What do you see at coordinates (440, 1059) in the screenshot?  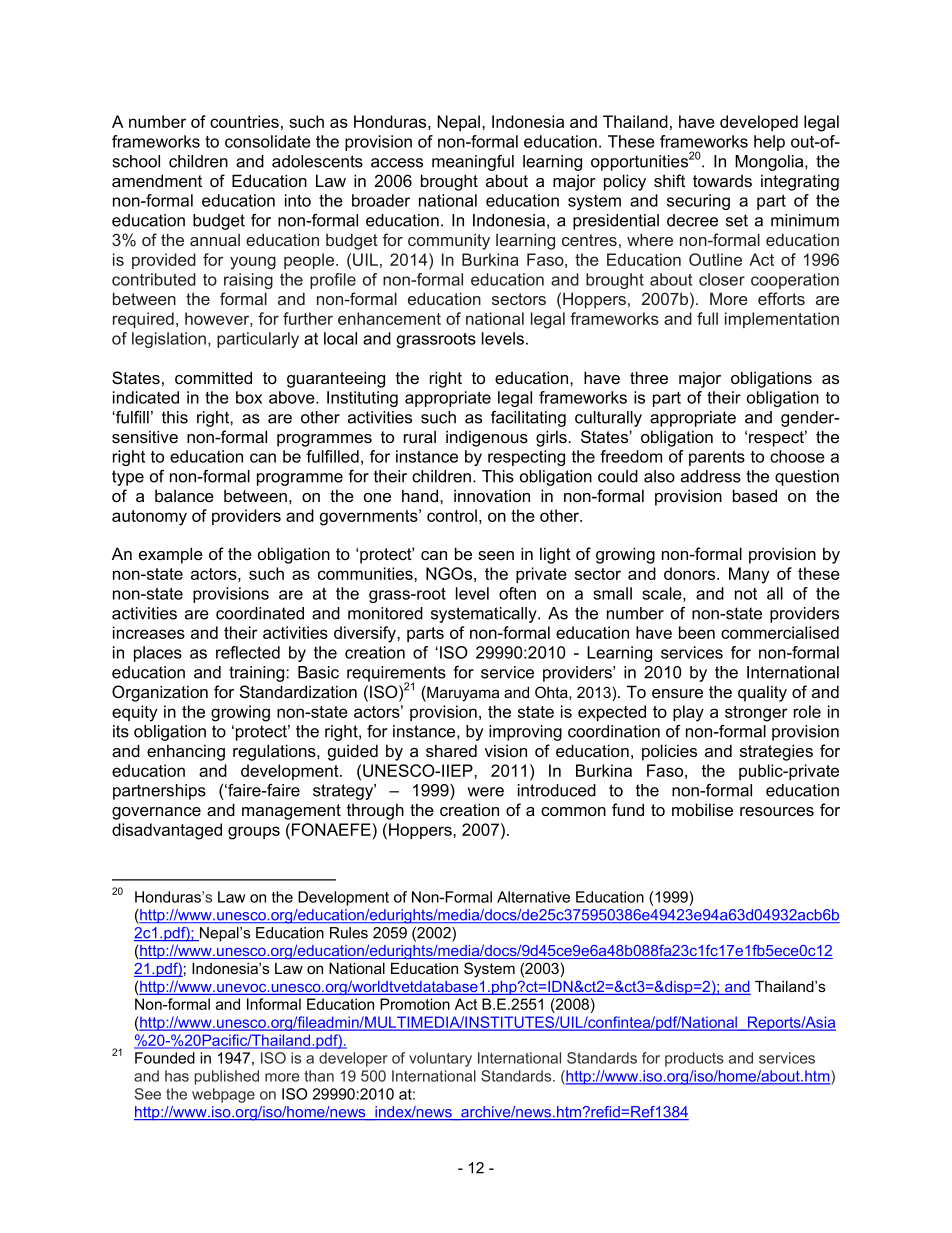 I see `voluntary` at bounding box center [440, 1059].
